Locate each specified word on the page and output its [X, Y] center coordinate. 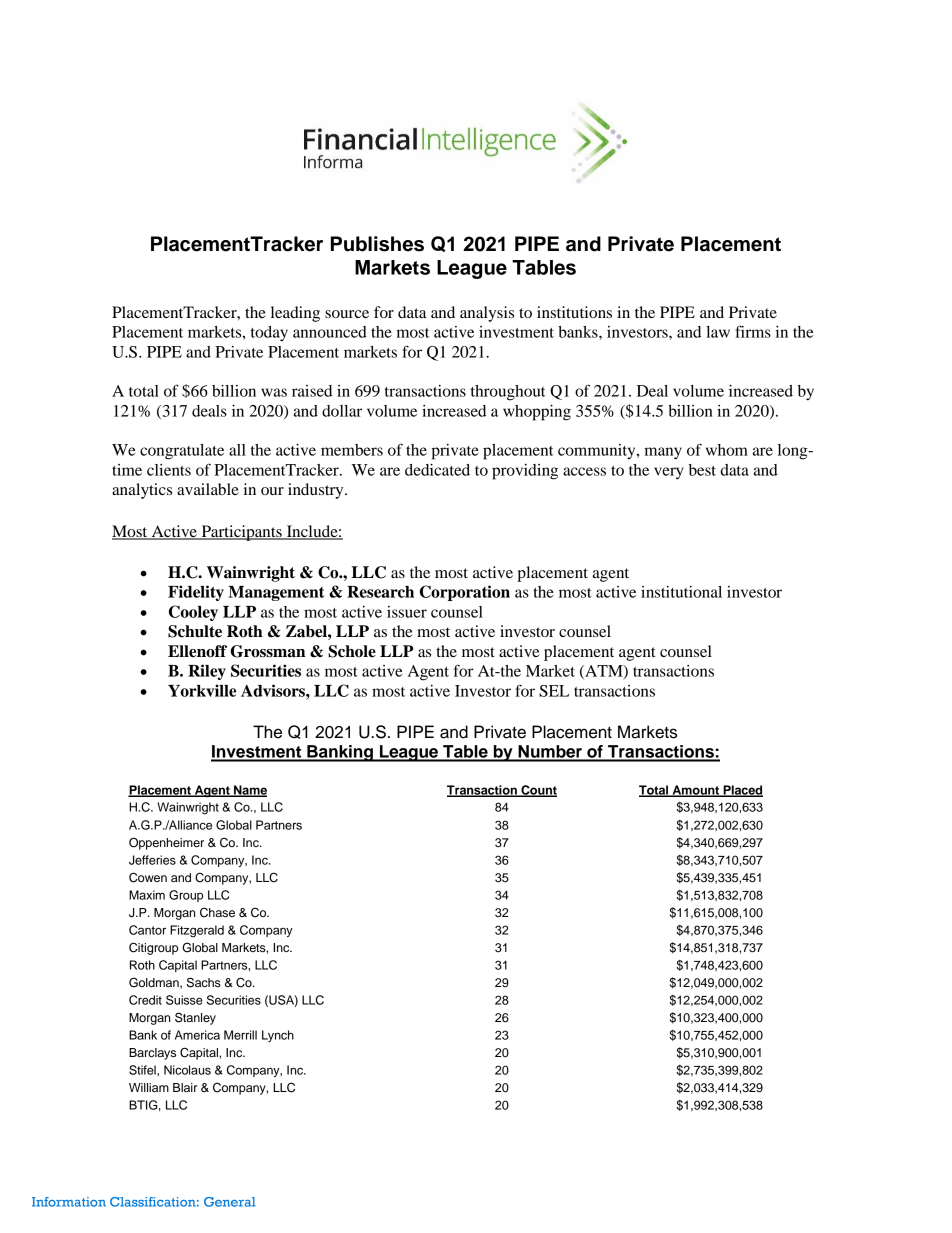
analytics [142, 491]
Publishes [377, 244]
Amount [696, 791]
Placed [742, 791]
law [718, 332]
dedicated [437, 470]
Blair [185, 1087]
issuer [407, 612]
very [669, 473]
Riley [207, 672]
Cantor [147, 930]
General [229, 1202]
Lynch [278, 1036]
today [269, 334]
